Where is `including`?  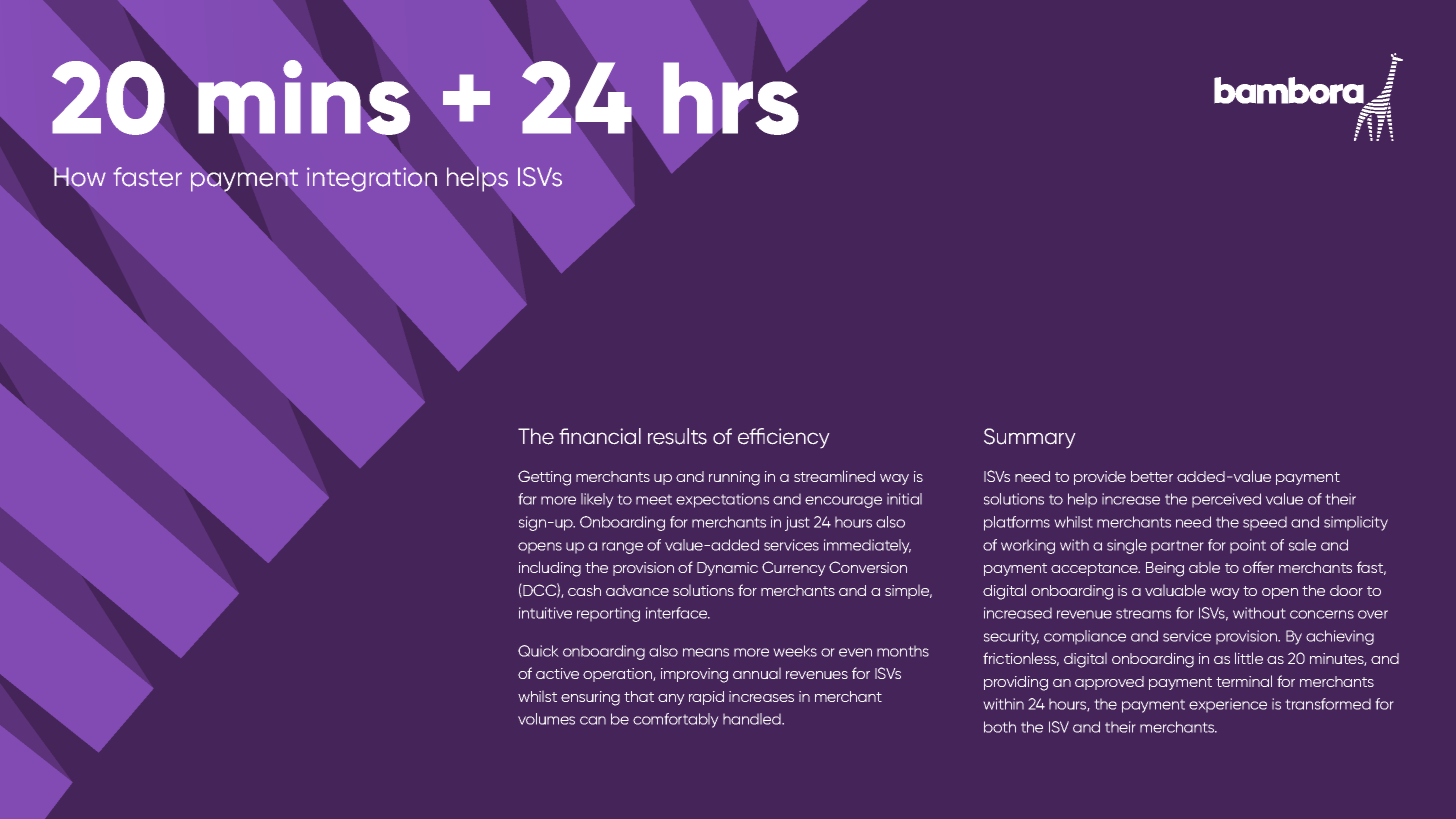 including is located at coordinates (550, 569).
